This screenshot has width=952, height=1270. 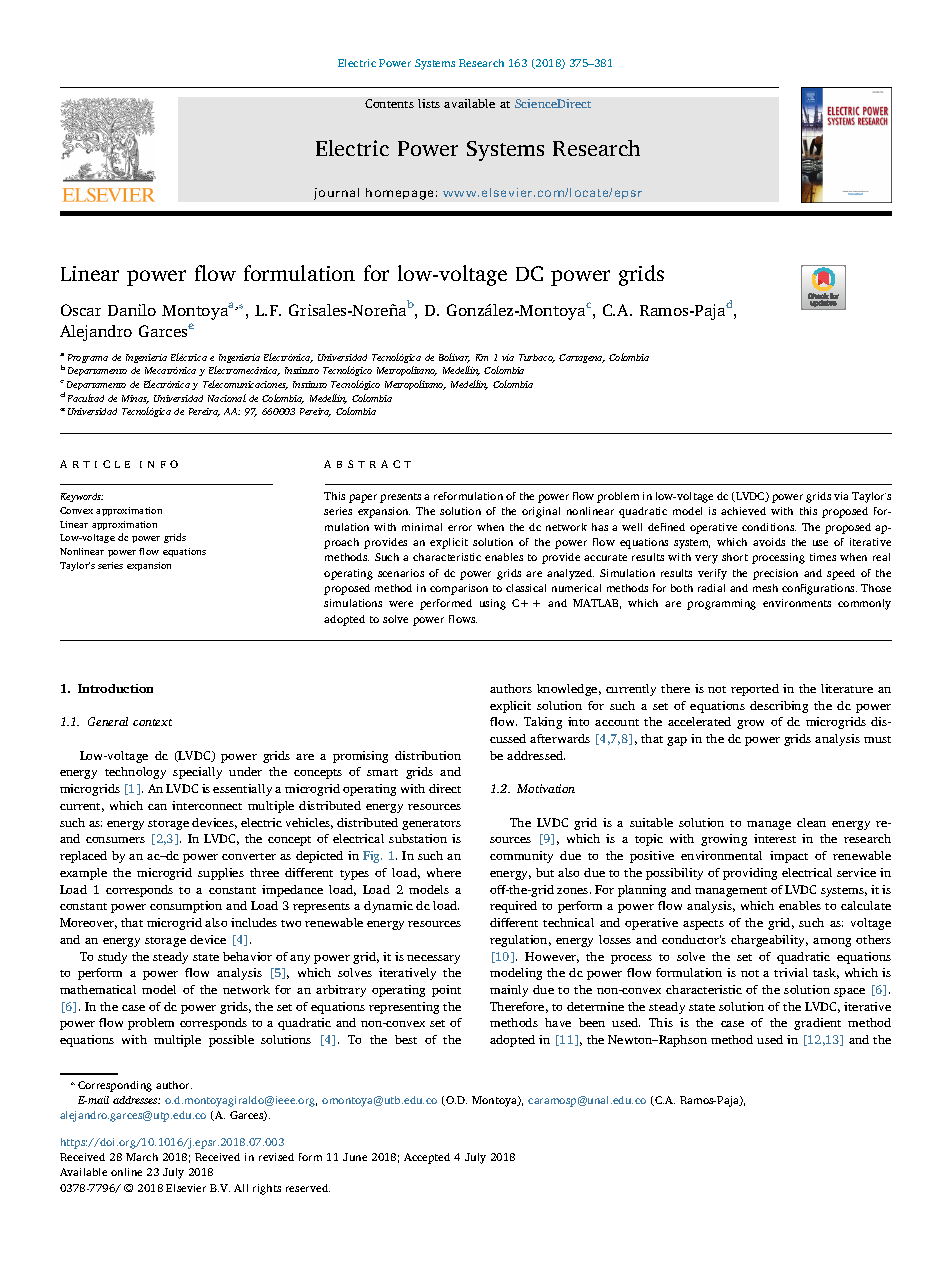 I want to click on environments, so click(x=797, y=603).
